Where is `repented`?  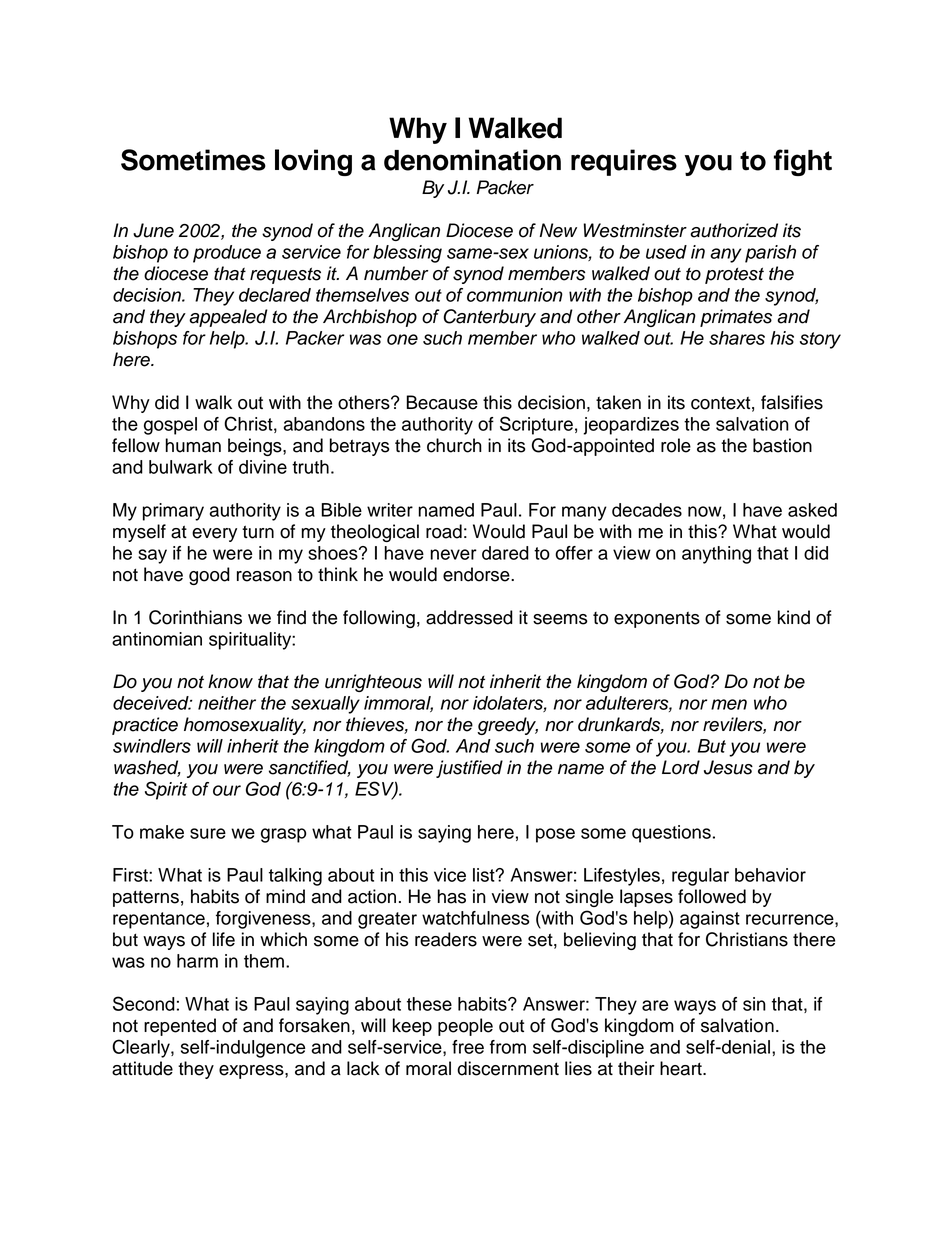 repented is located at coordinates (180, 1027).
